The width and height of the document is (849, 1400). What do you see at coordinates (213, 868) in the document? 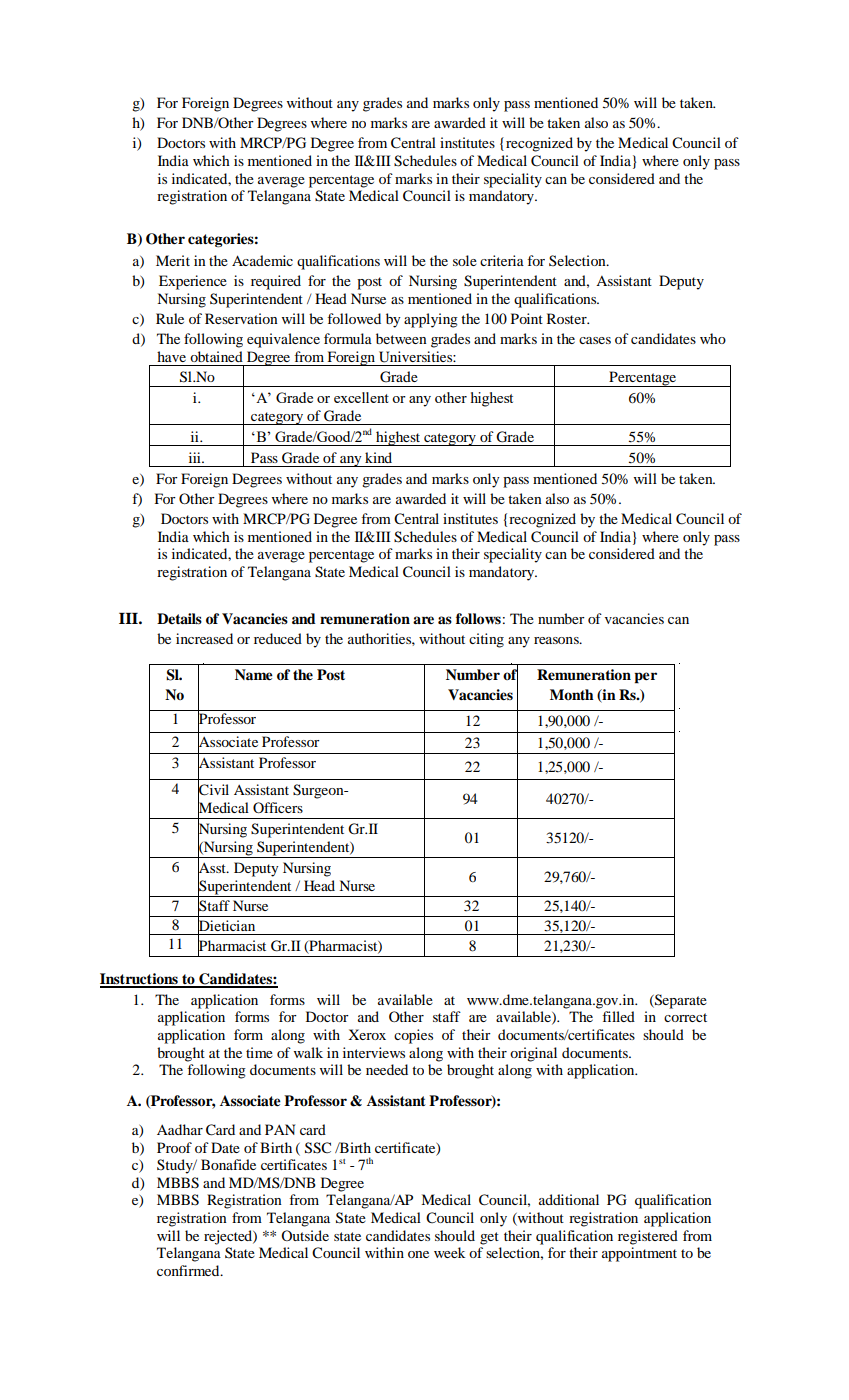
I see `Asst` at bounding box center [213, 868].
